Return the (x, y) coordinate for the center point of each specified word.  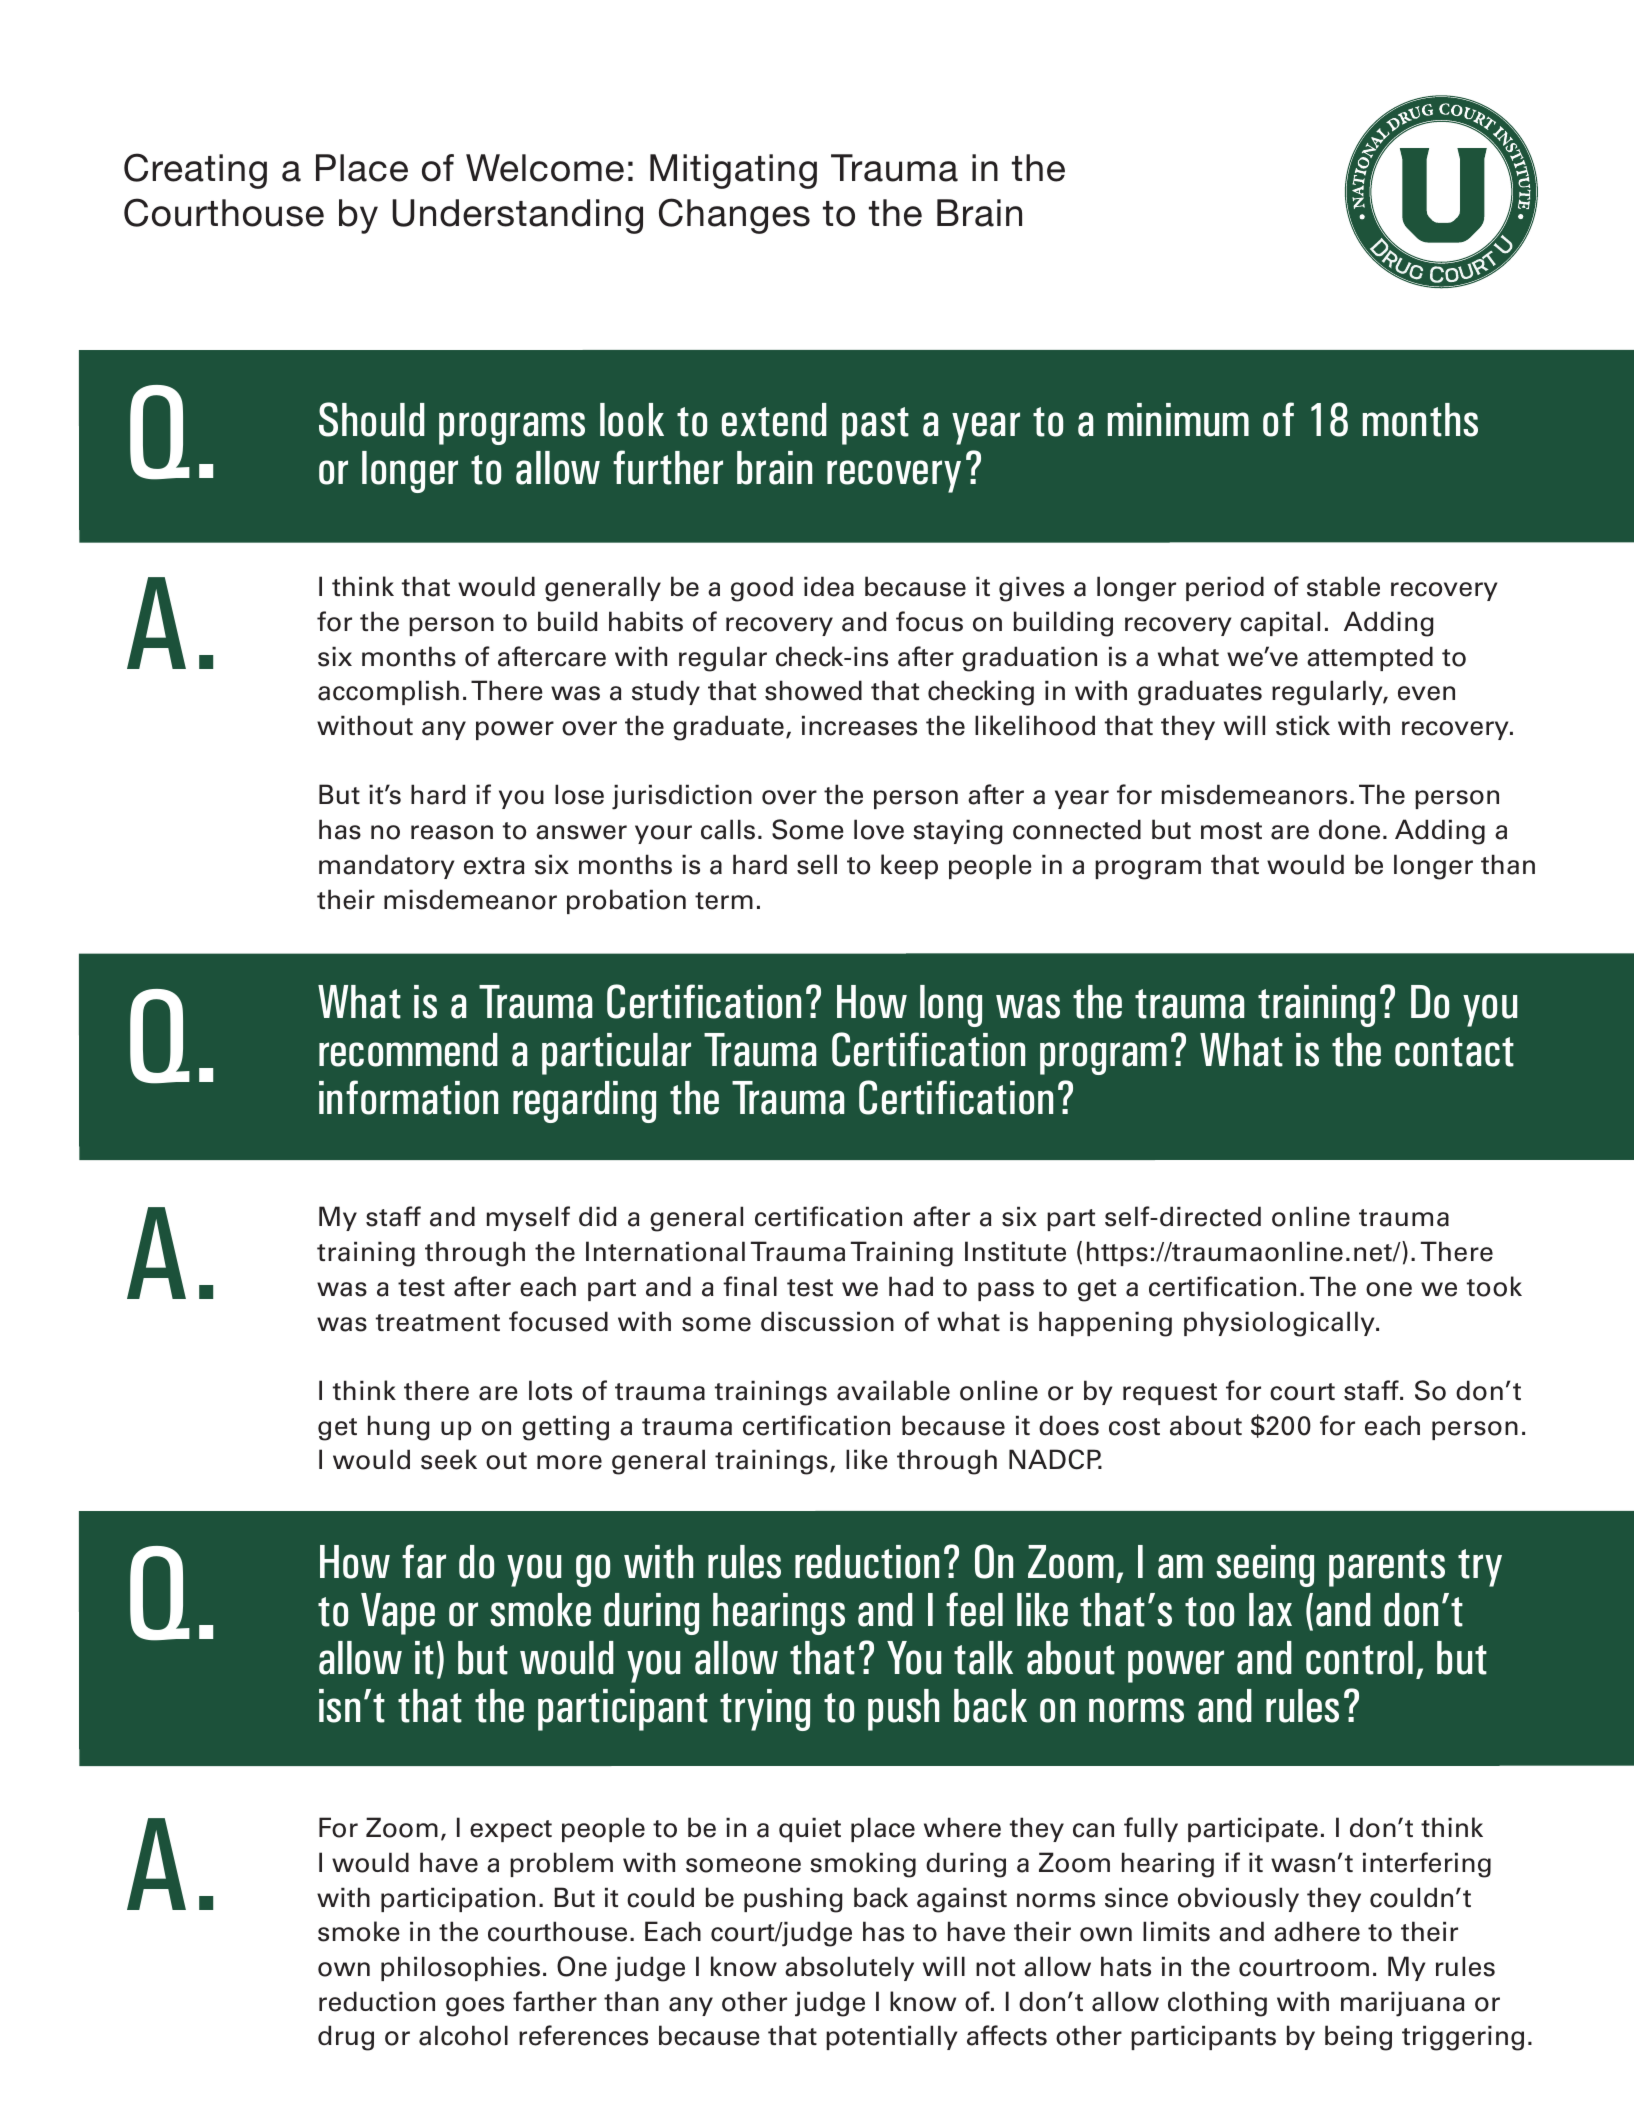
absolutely (849, 1968)
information (408, 1097)
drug (346, 2038)
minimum (1178, 420)
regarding (584, 1102)
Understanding (517, 216)
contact (1454, 1052)
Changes (734, 216)
